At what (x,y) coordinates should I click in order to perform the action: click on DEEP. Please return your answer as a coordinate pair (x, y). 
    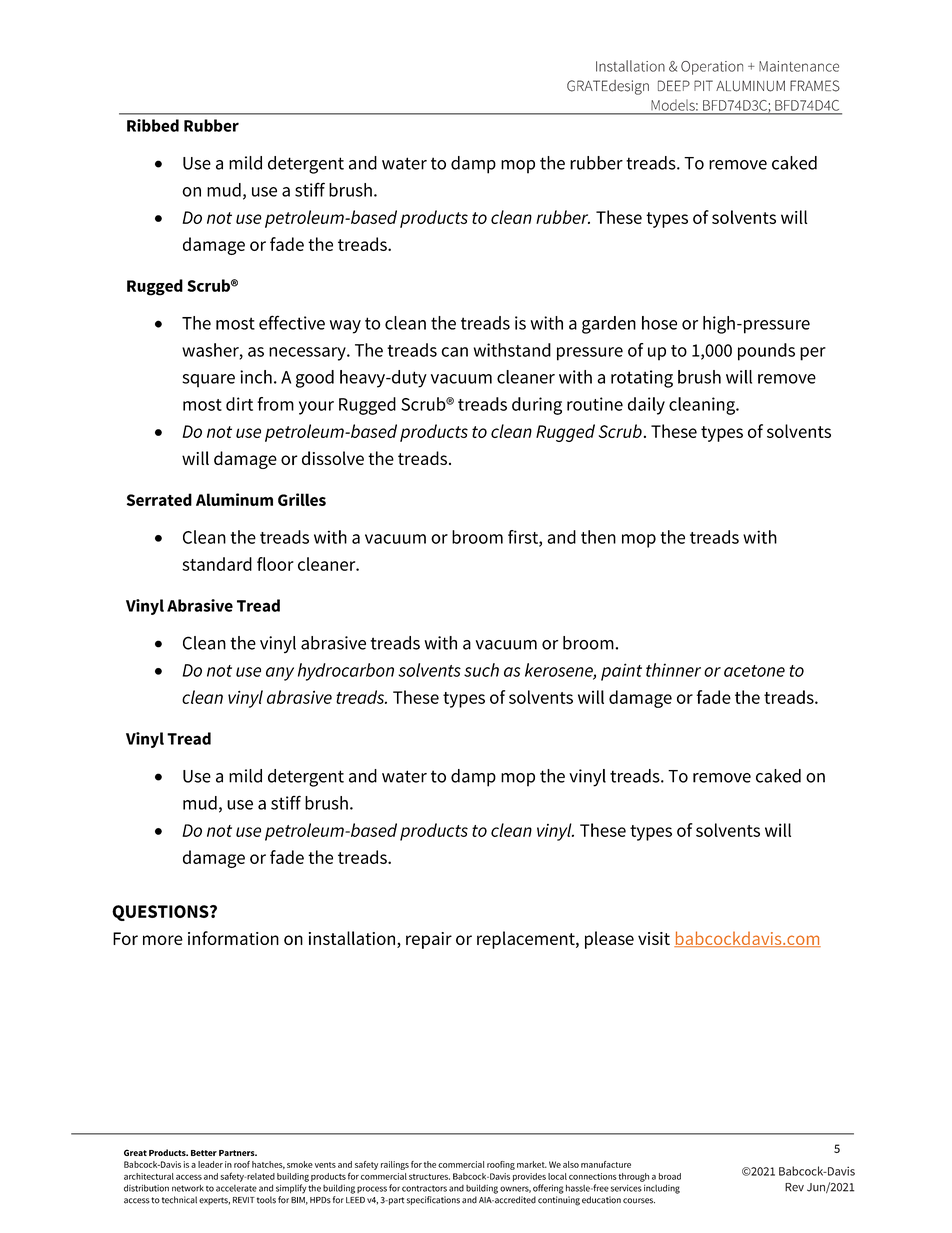
    Looking at the image, I should click on (674, 85).
